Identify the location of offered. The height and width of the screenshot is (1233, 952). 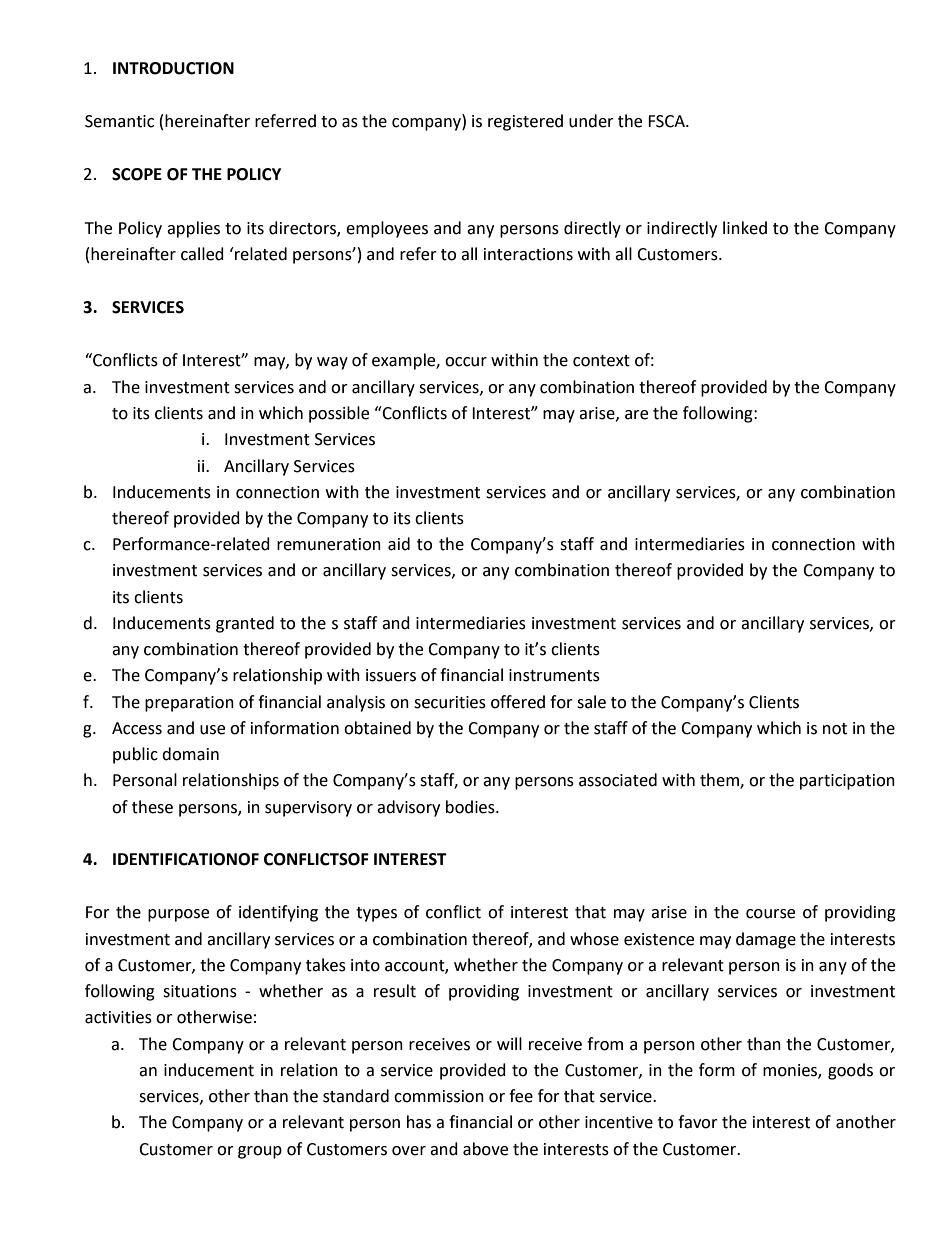
(518, 702).
